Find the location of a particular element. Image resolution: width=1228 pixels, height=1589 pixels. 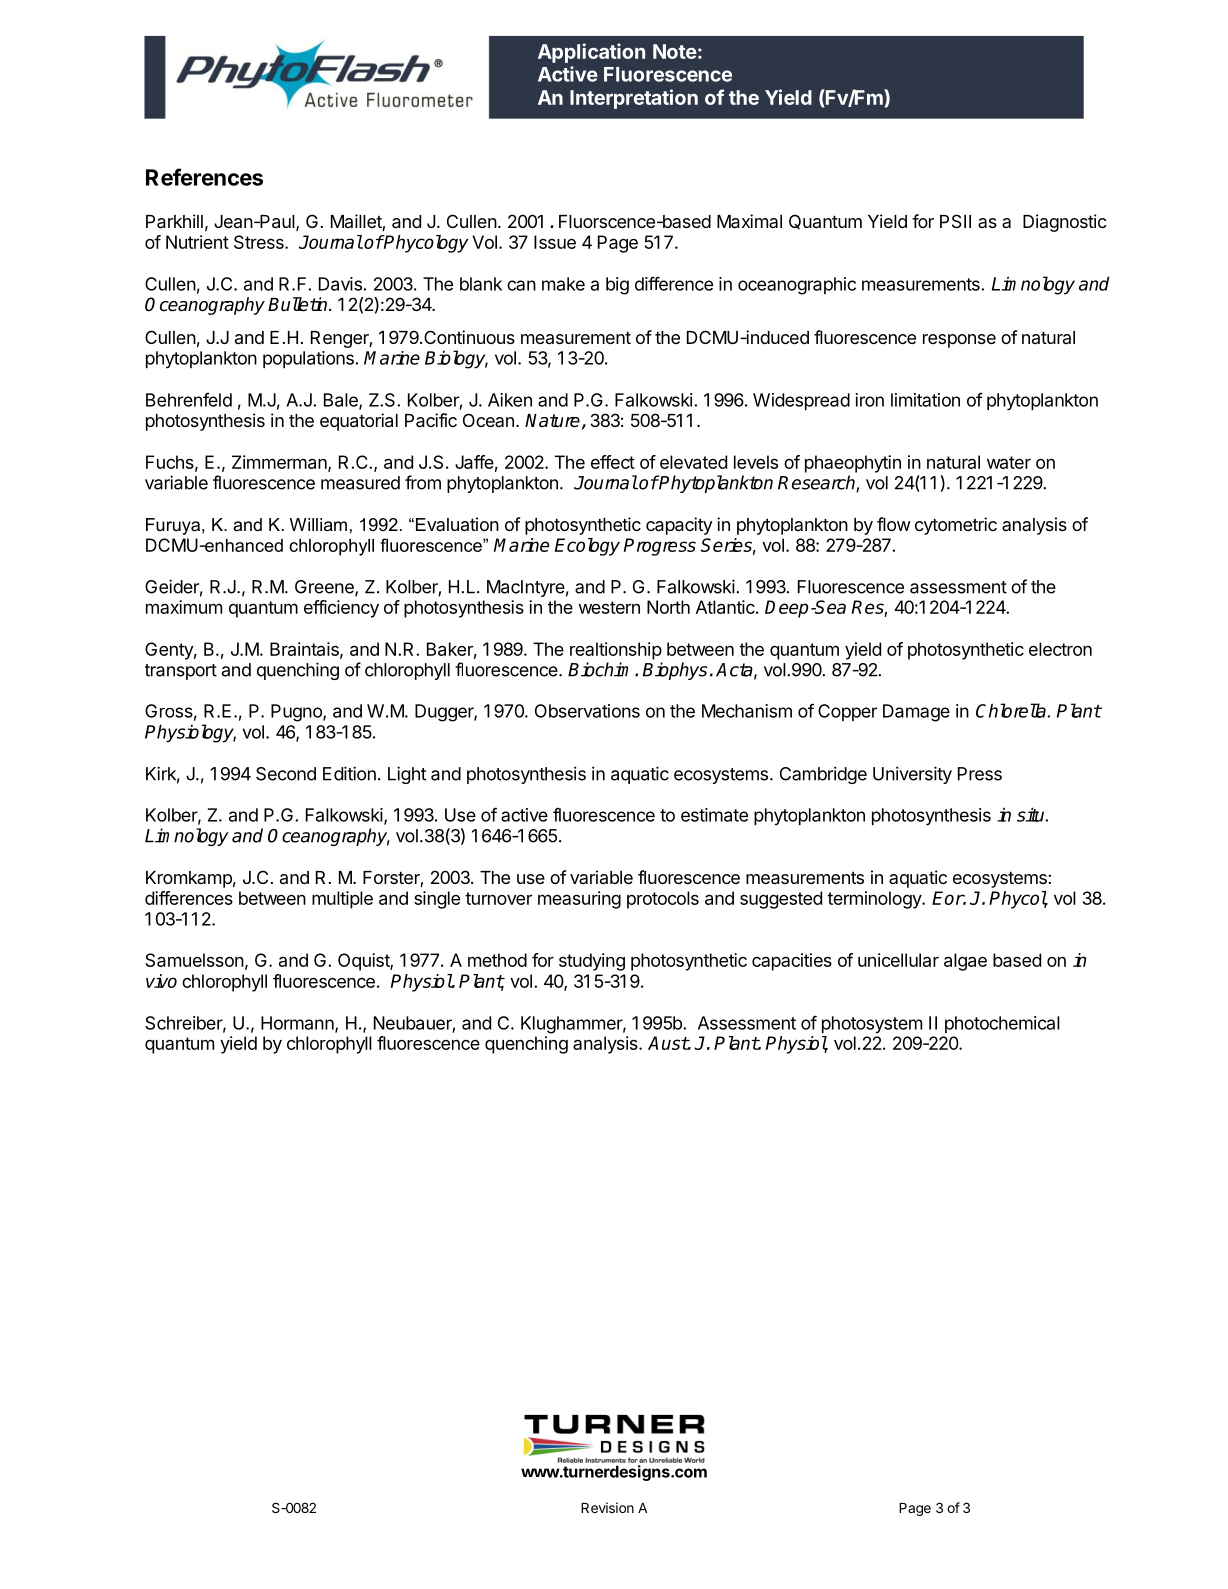

Interpretation is located at coordinates (634, 99).
